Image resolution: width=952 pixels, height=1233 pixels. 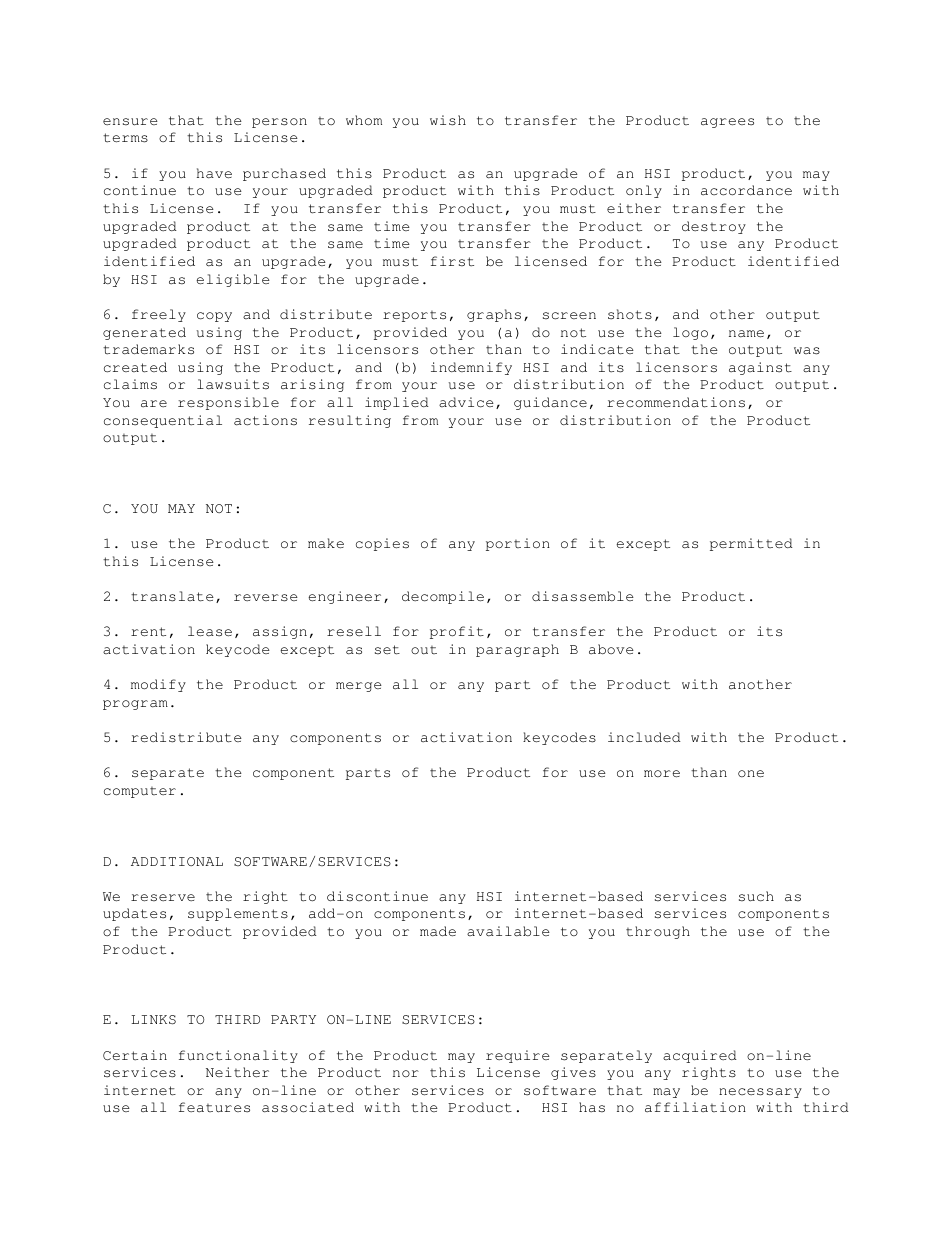 What do you see at coordinates (448, 120) in the screenshot?
I see `wish` at bounding box center [448, 120].
